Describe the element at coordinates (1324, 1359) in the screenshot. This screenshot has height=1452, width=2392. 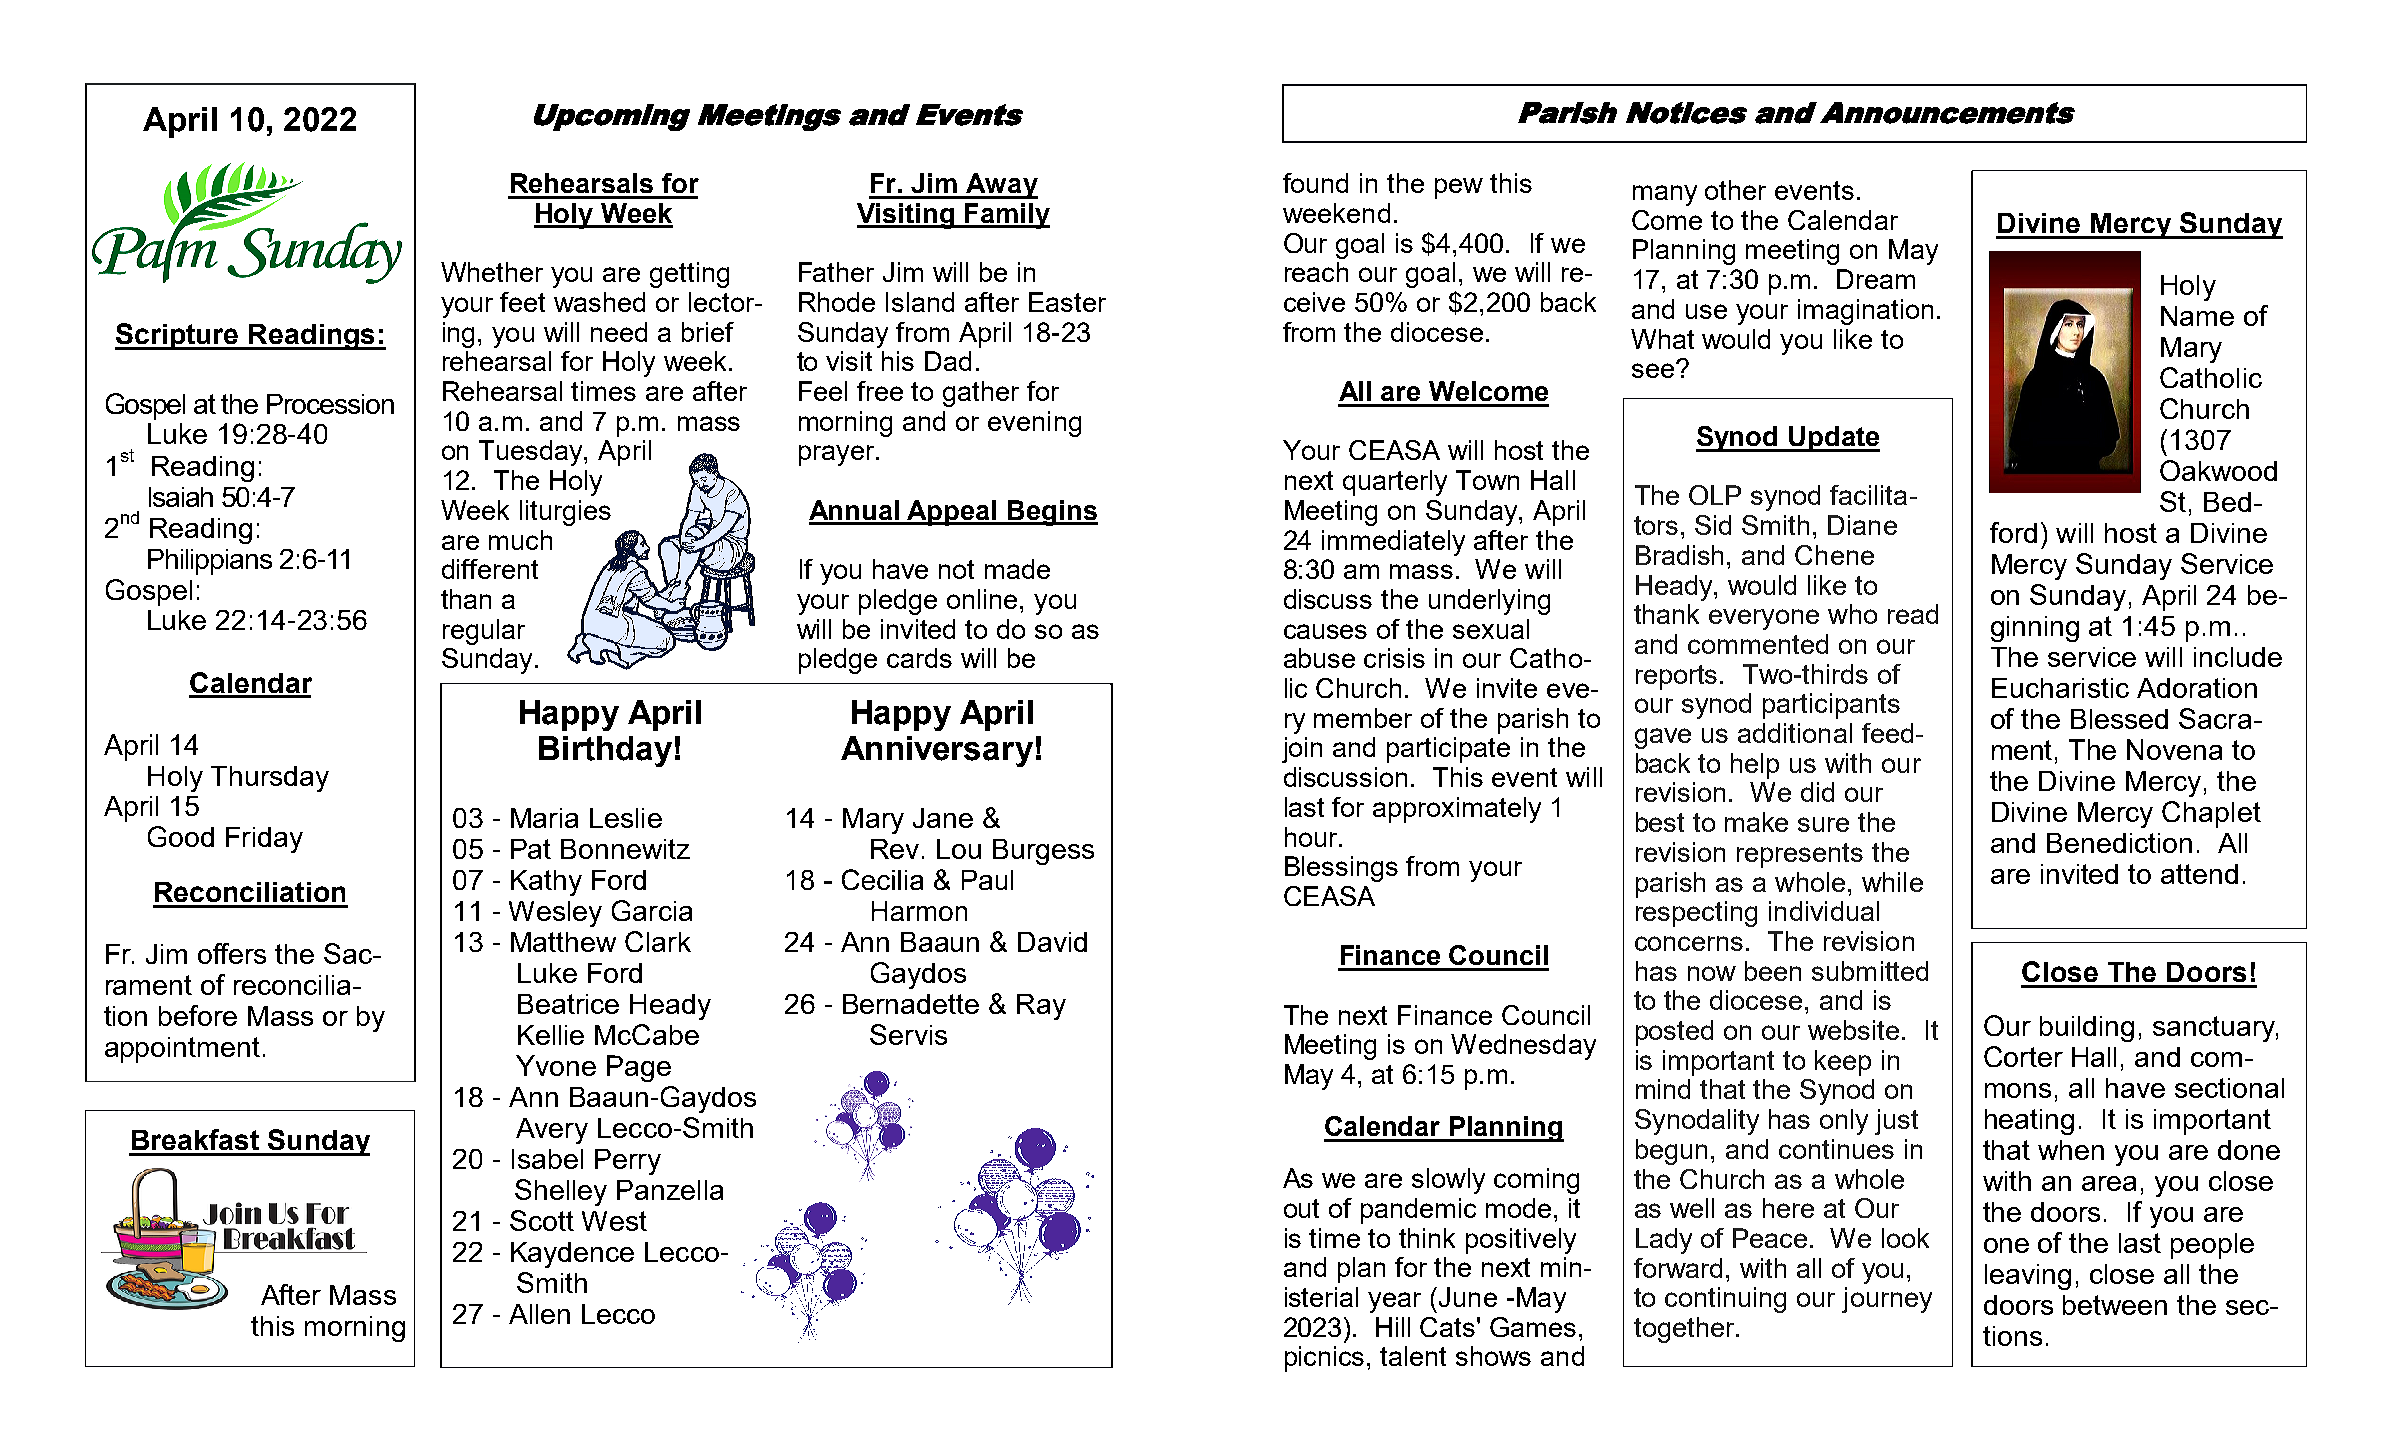
I see `picnics` at that location.
